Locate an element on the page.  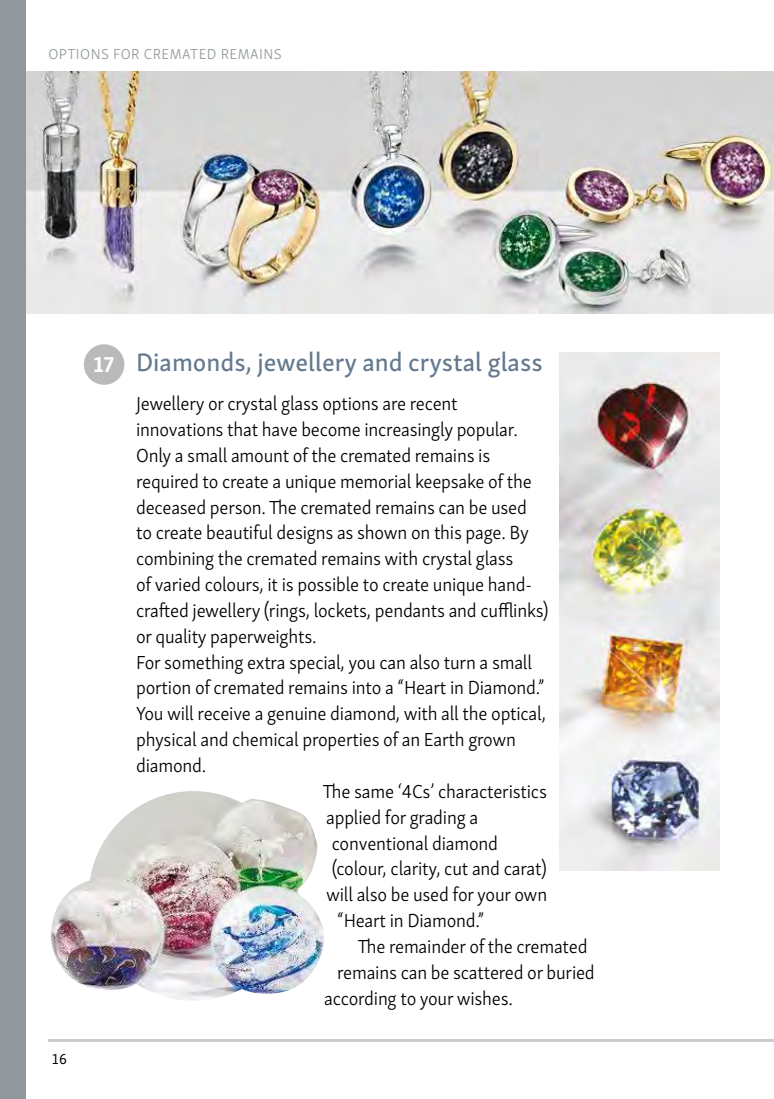
according is located at coordinates (360, 1000).
